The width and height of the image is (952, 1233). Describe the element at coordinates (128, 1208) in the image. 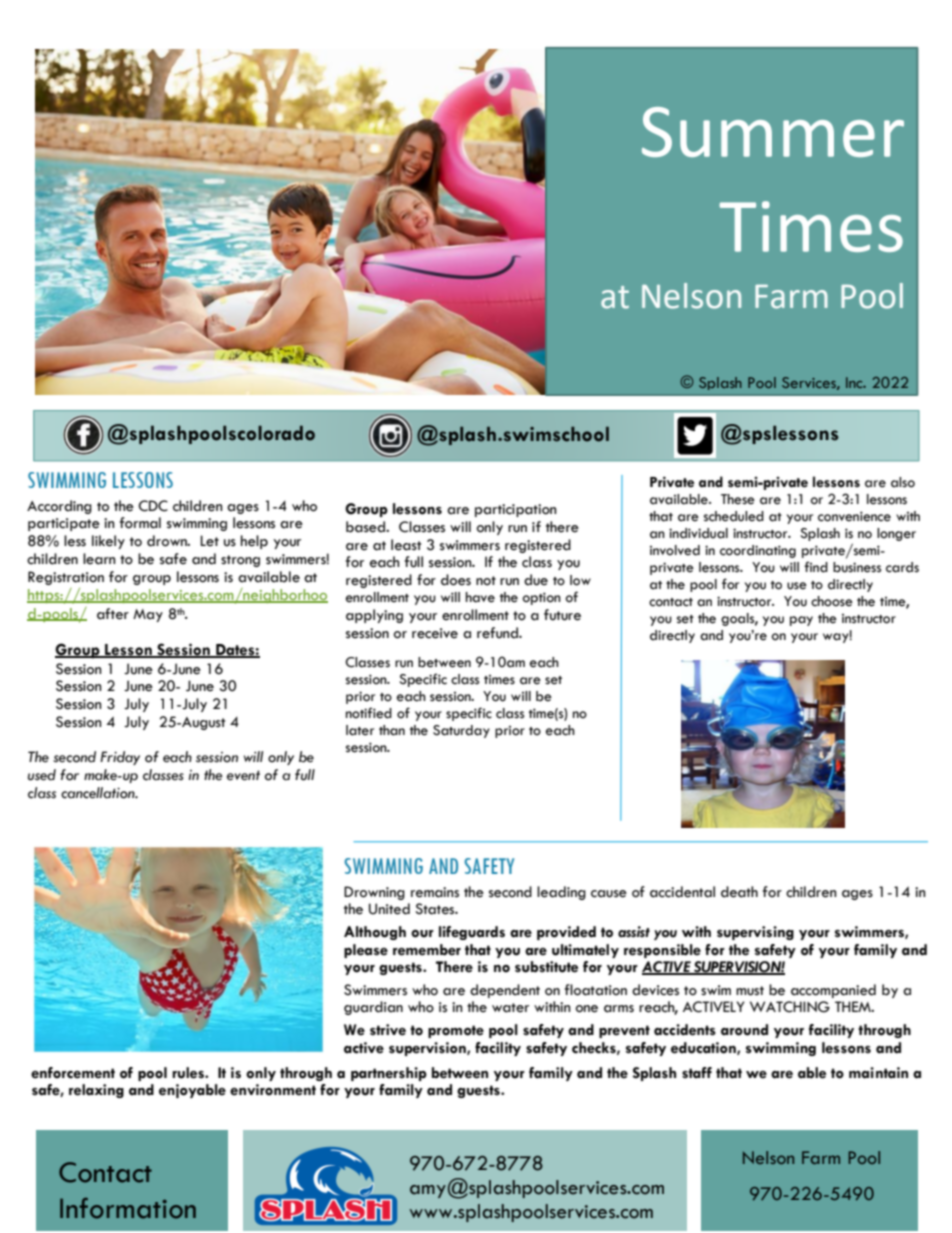

I see `Information` at that location.
